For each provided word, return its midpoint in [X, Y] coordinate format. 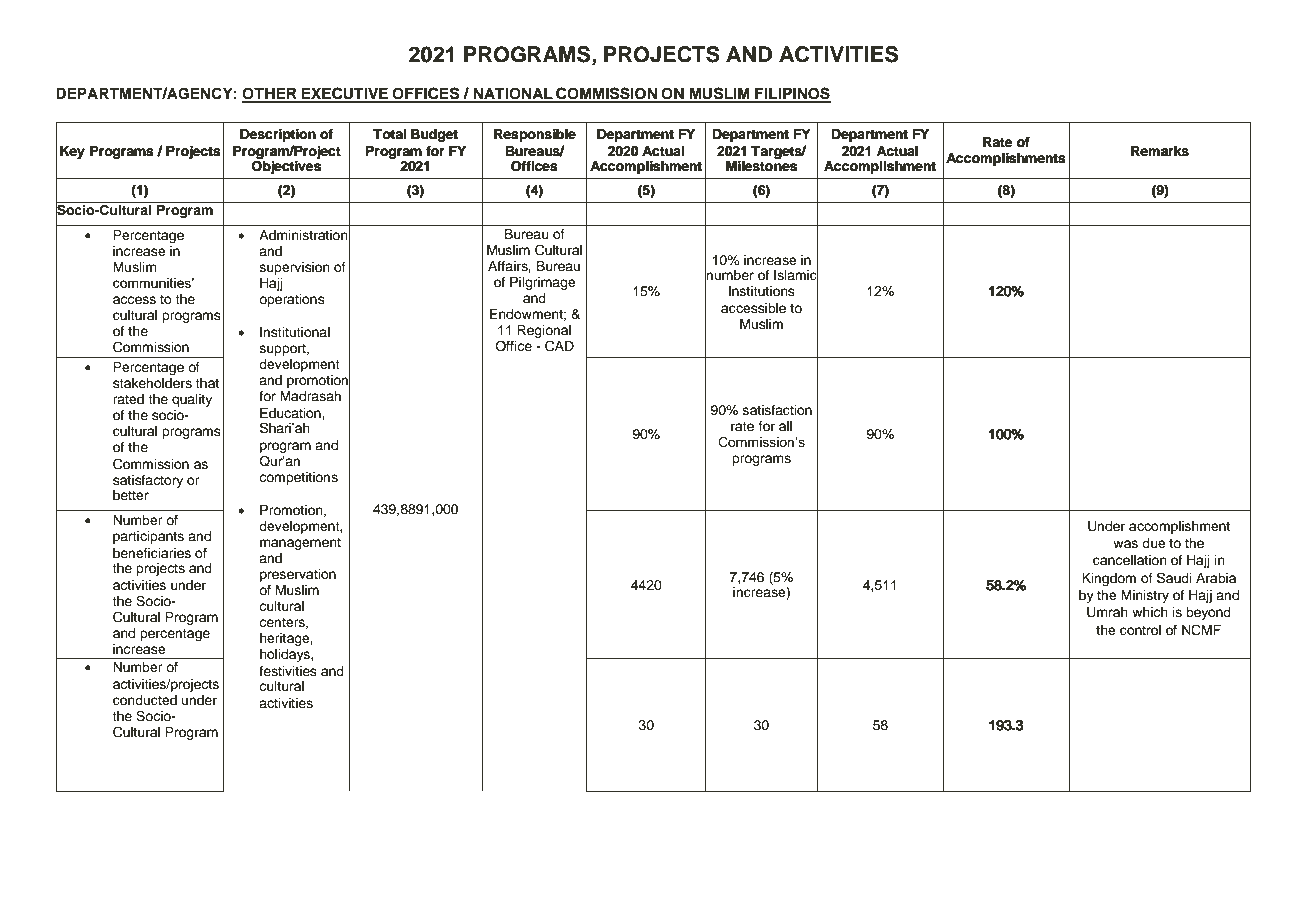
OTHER [270, 95]
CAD [559, 346]
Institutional [295, 332]
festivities [288, 671]
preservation [298, 575]
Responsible [535, 135]
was [1125, 544]
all [785, 426]
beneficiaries [152, 553]
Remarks [1160, 151]
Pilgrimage [543, 283]
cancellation [1130, 560]
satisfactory [148, 481]
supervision [295, 268]
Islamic [796, 275]
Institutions [762, 291]
